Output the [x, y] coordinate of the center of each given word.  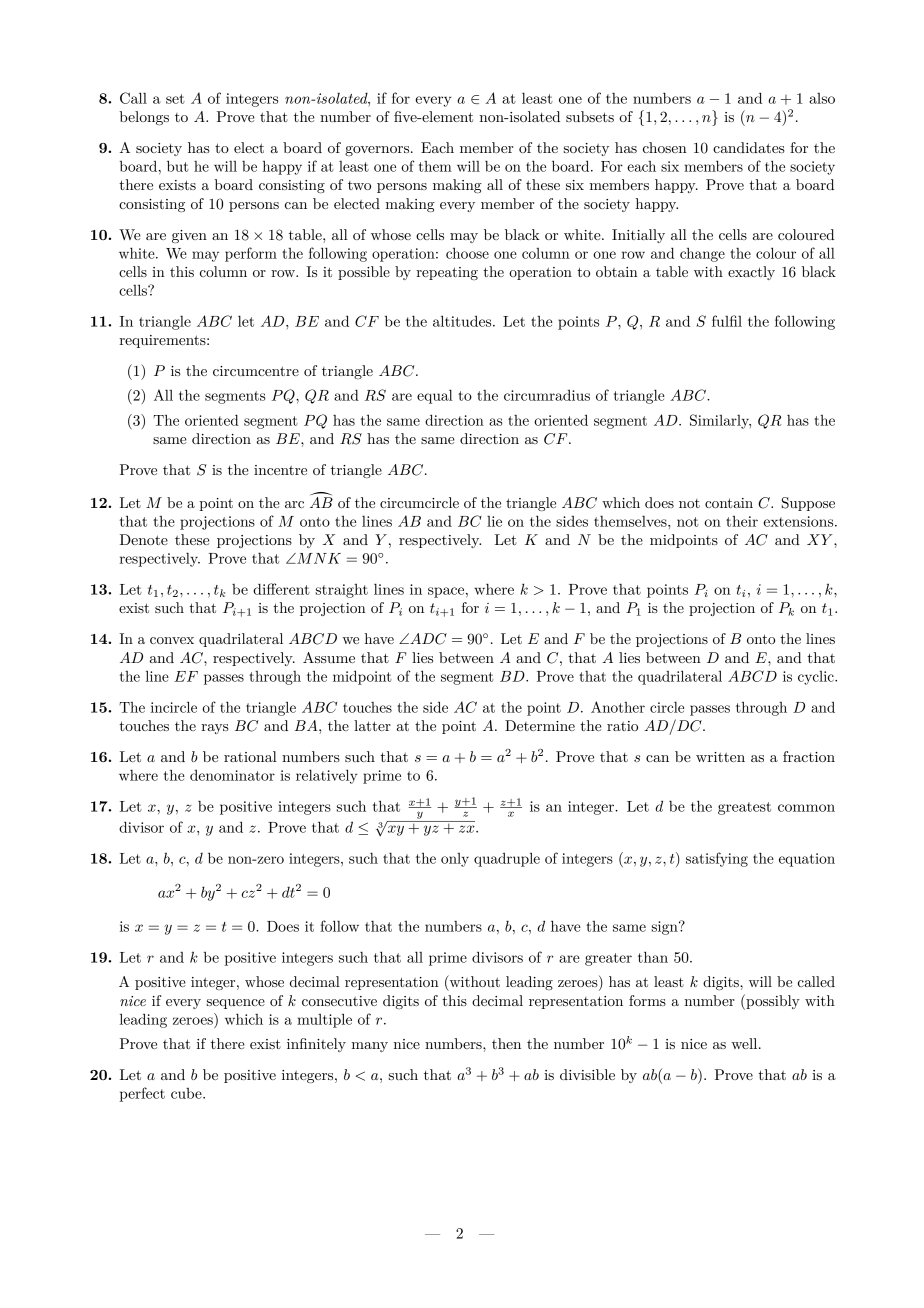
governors [378, 151]
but [178, 166]
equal [435, 396]
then [506, 1043]
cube [187, 1093]
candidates [749, 147]
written [720, 757]
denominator [232, 775]
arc [294, 504]
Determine [540, 725]
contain [729, 503]
